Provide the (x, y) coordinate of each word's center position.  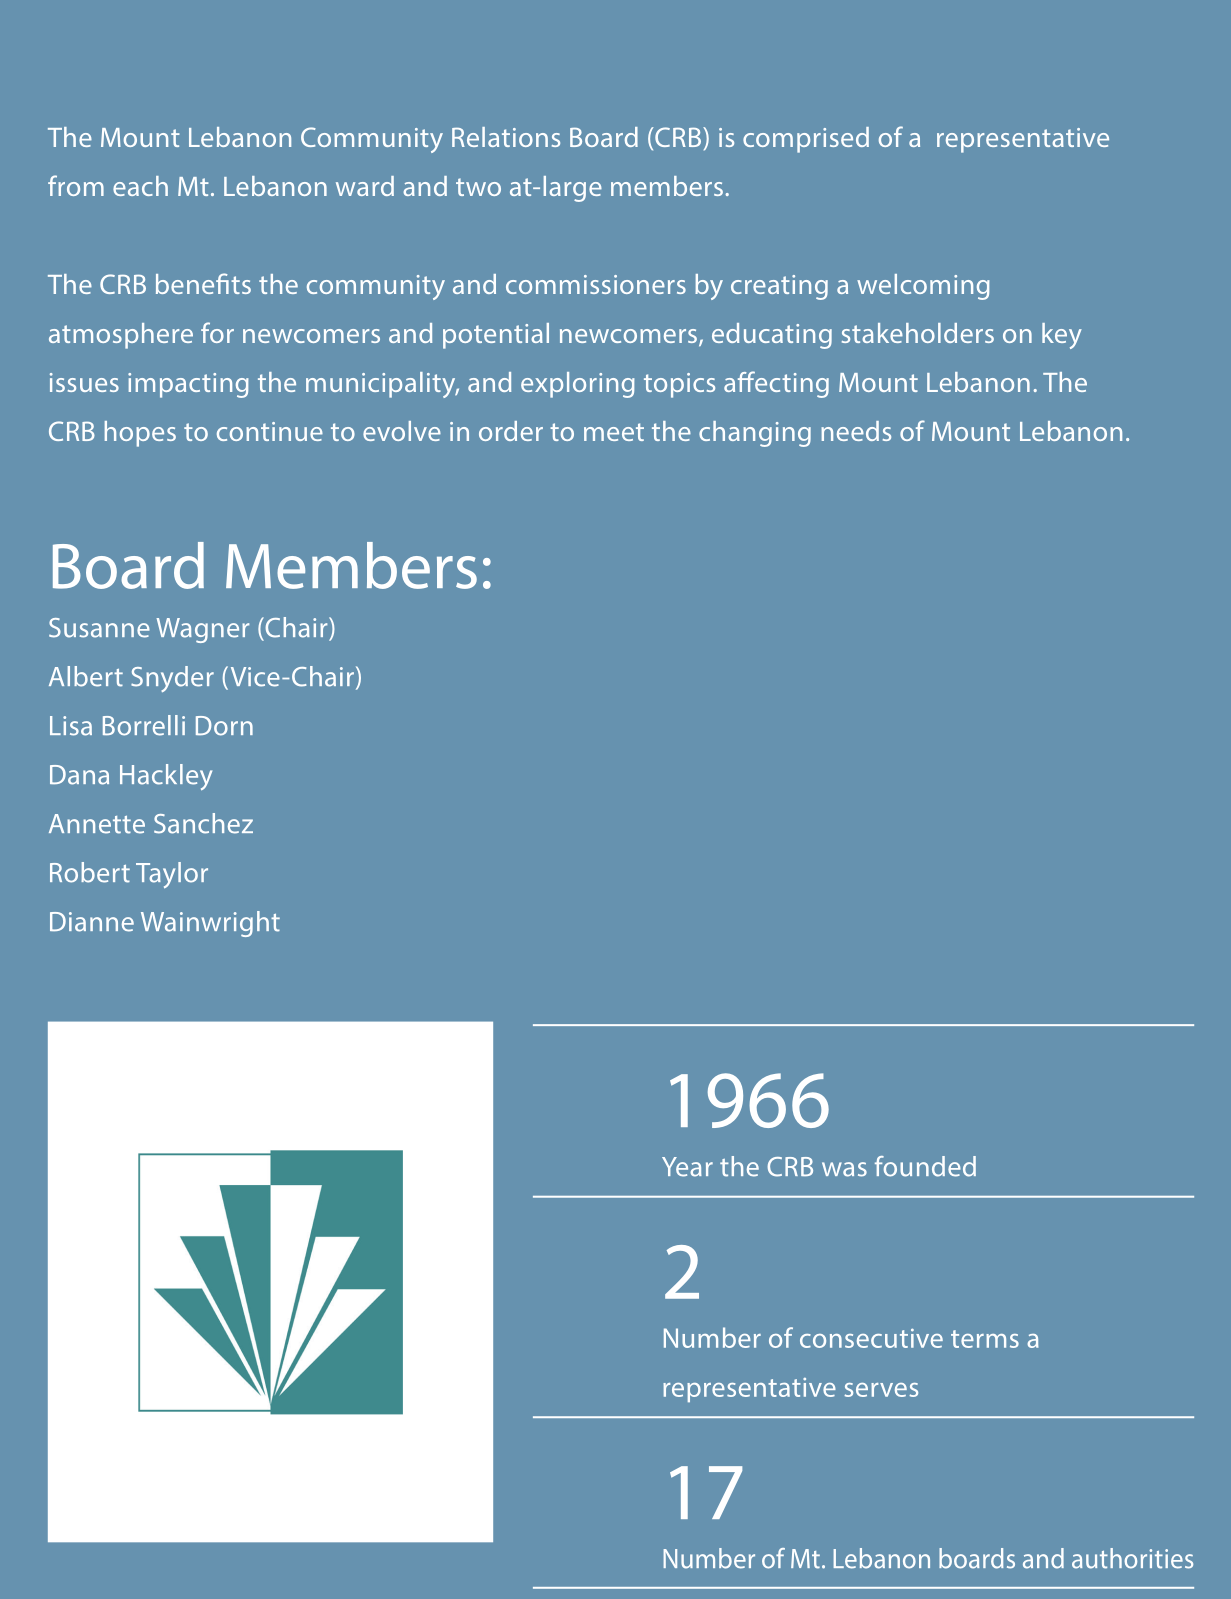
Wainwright (210, 924)
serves (881, 1390)
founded (925, 1166)
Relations (506, 137)
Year (687, 1167)
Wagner (202, 630)
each (140, 186)
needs (856, 431)
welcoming (923, 287)
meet (614, 432)
